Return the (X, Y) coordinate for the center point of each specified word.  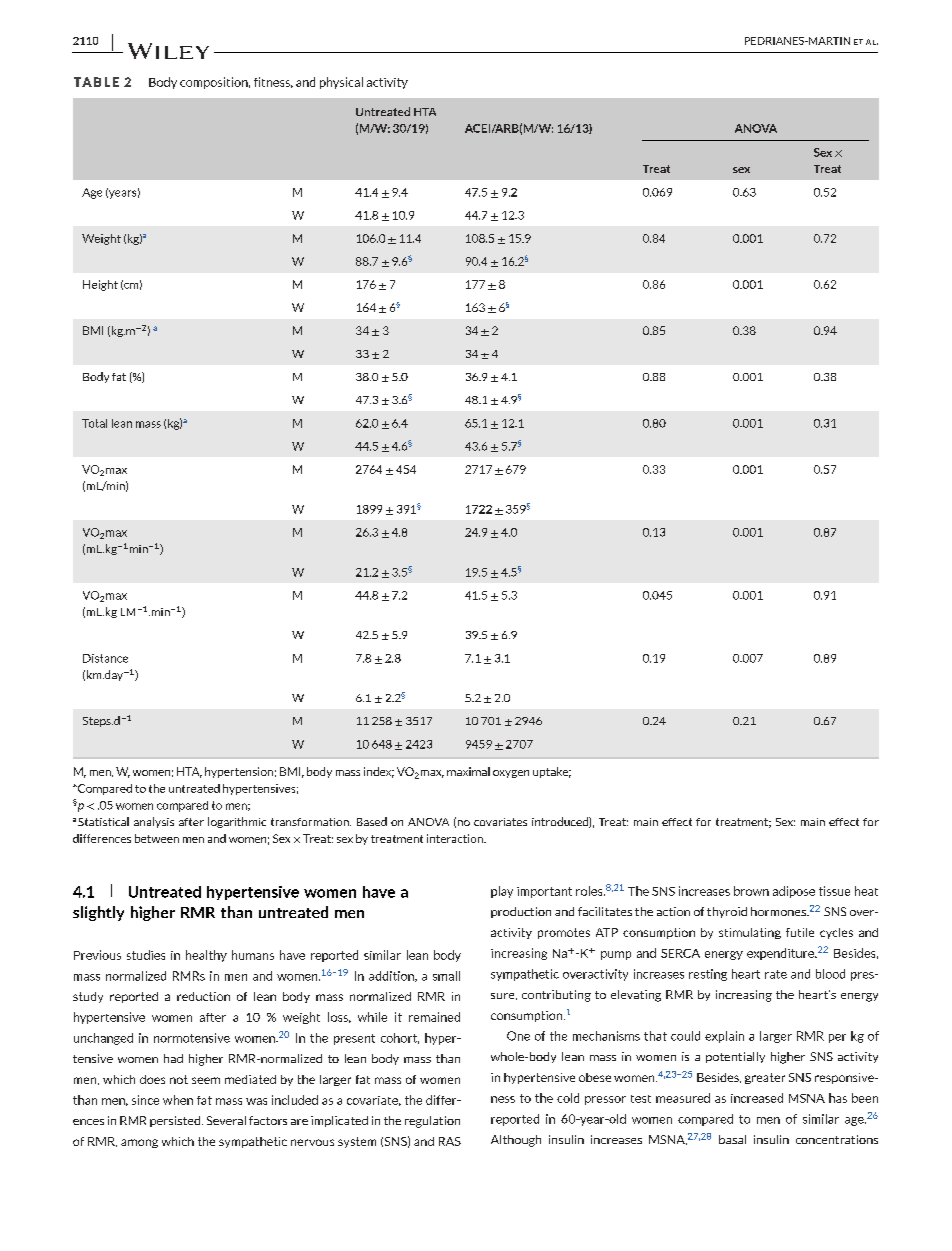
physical (341, 83)
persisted (176, 1121)
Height (100, 285)
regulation (432, 1122)
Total (94, 423)
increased (757, 1098)
